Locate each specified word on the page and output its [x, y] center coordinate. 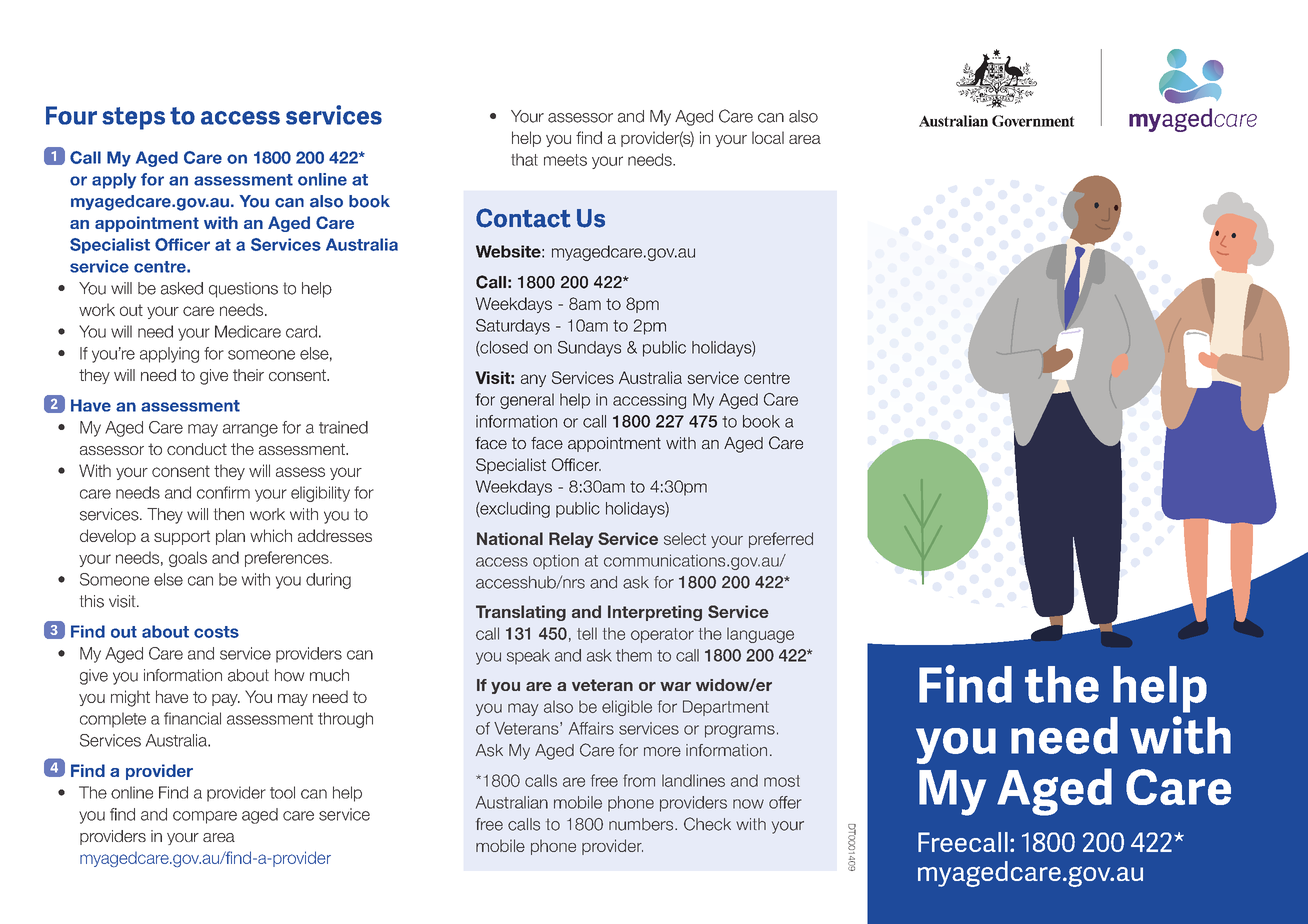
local [768, 137]
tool [282, 792]
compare [205, 817]
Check [707, 824]
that [524, 159]
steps [133, 118]
